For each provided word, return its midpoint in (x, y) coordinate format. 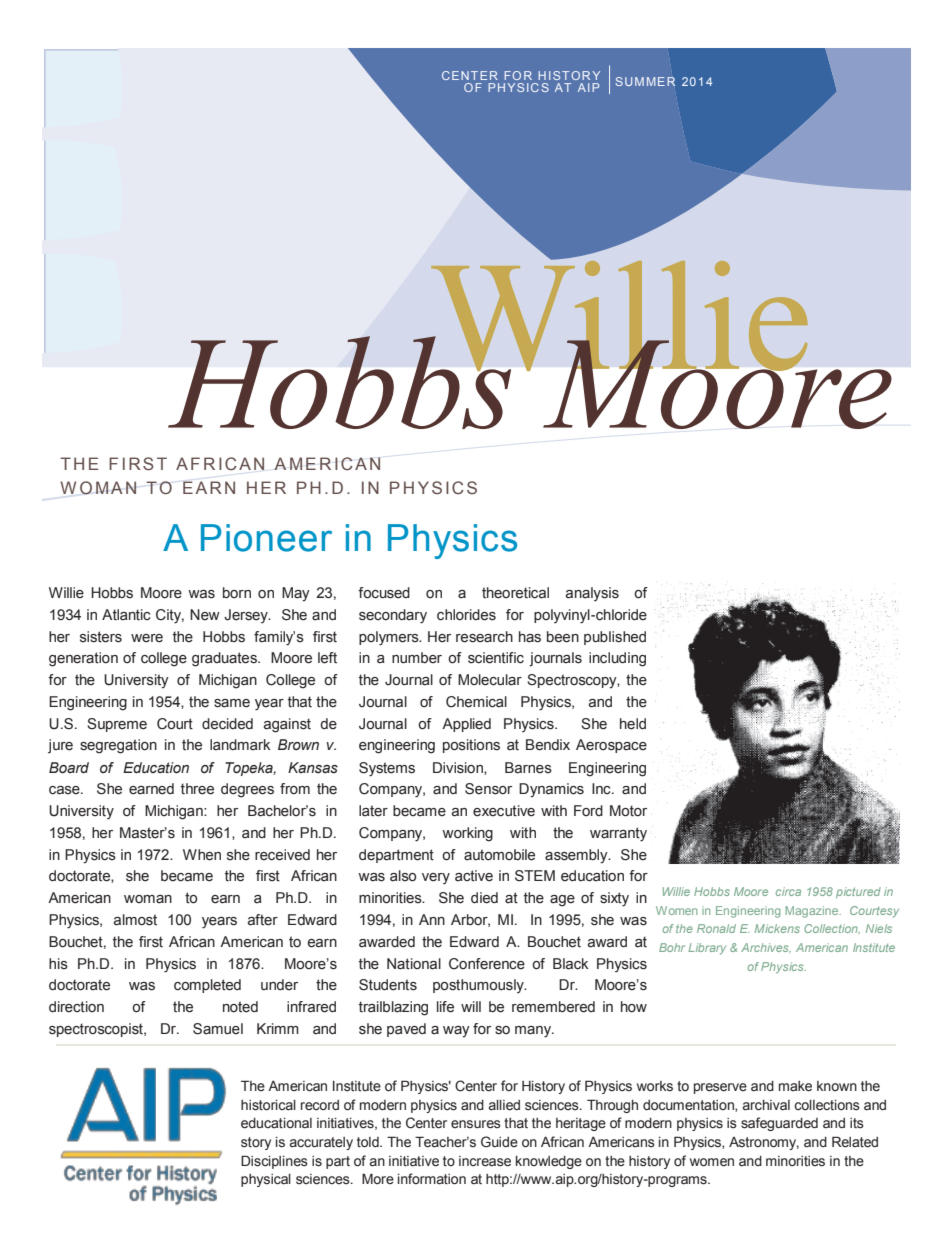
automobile (499, 855)
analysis (592, 594)
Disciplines (274, 1162)
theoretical (515, 593)
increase (485, 1161)
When (202, 855)
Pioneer (266, 538)
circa (788, 891)
